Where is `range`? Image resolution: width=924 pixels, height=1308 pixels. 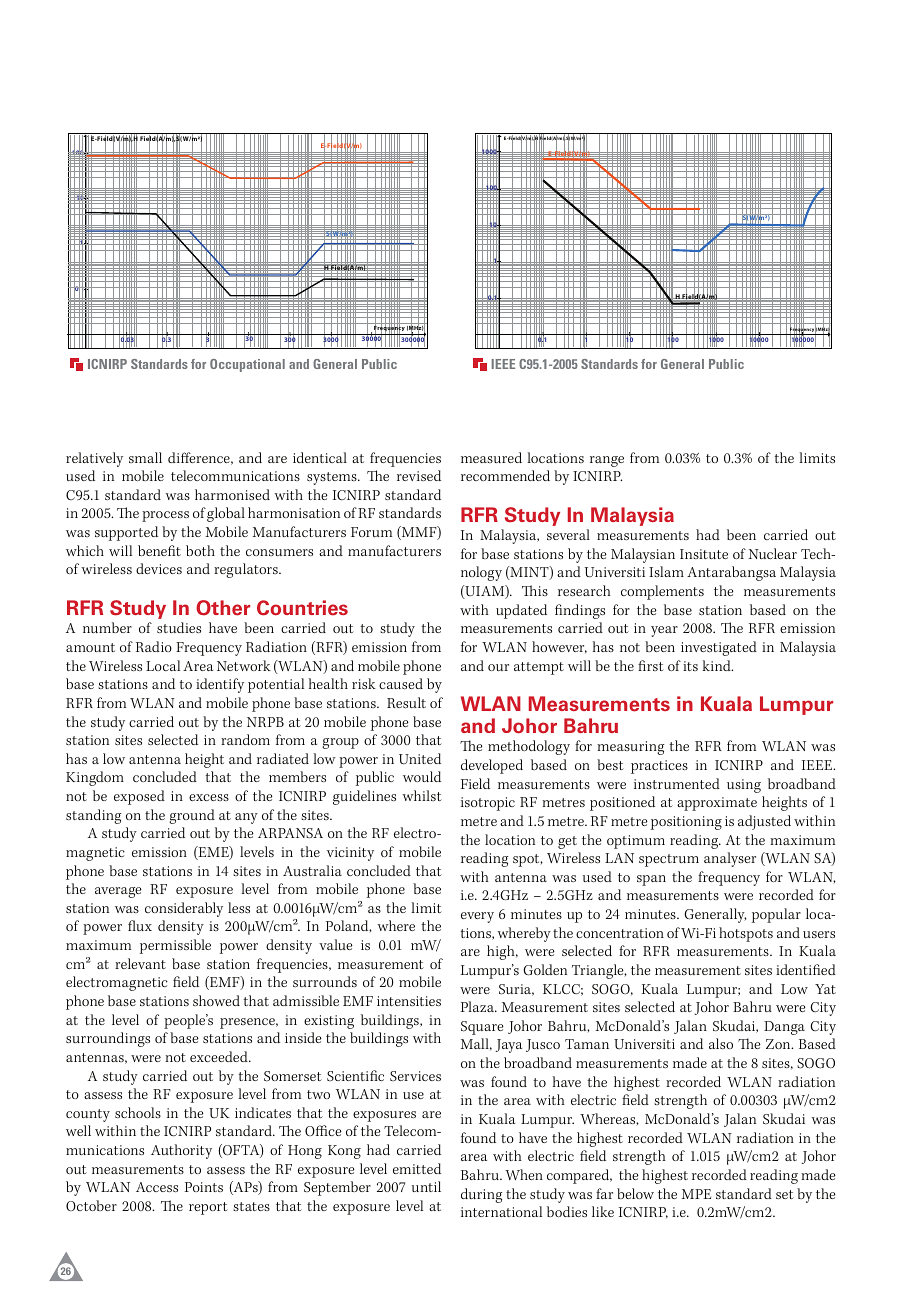
range is located at coordinates (607, 461).
